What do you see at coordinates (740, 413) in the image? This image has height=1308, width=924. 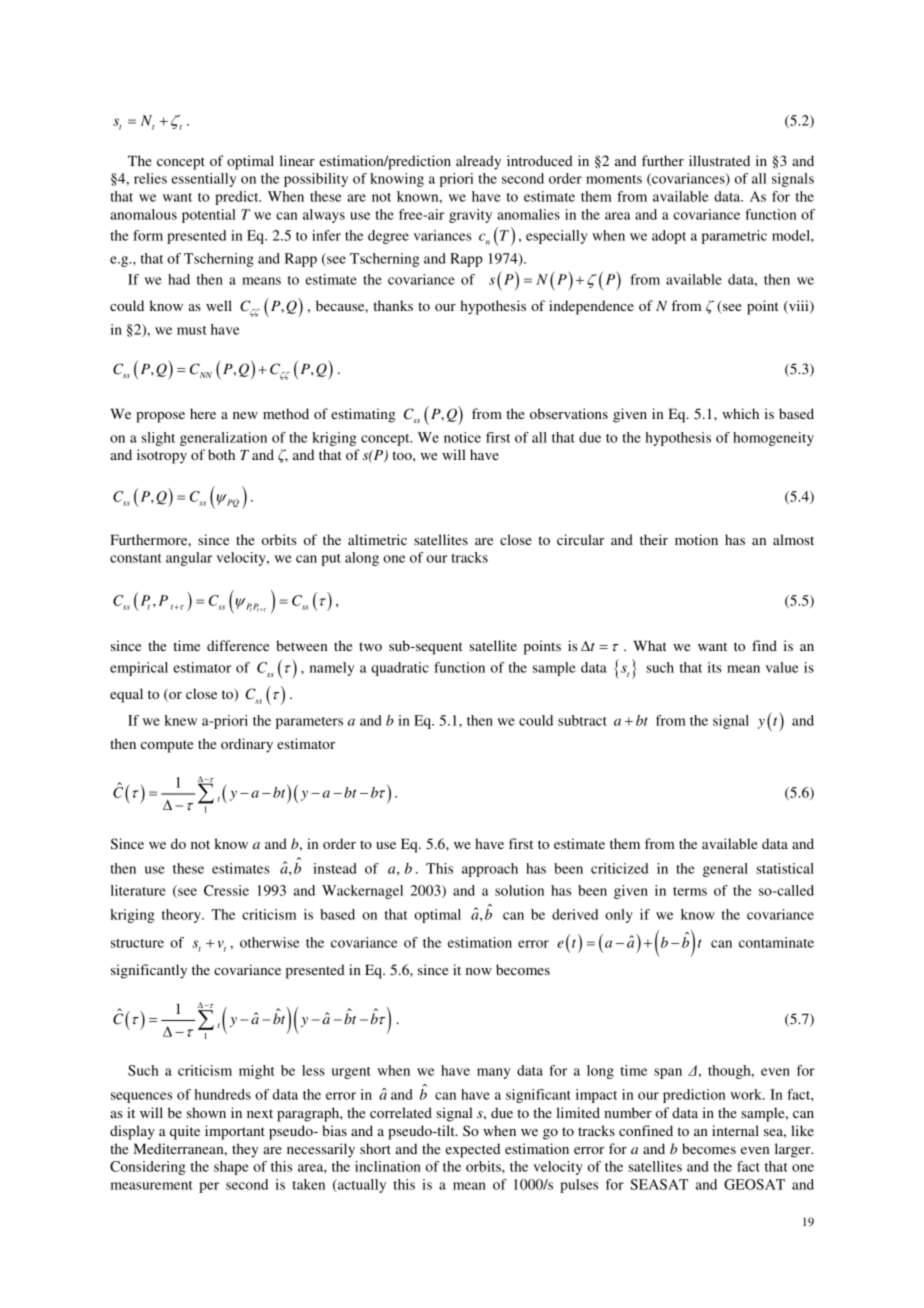 I see `which` at bounding box center [740, 413].
